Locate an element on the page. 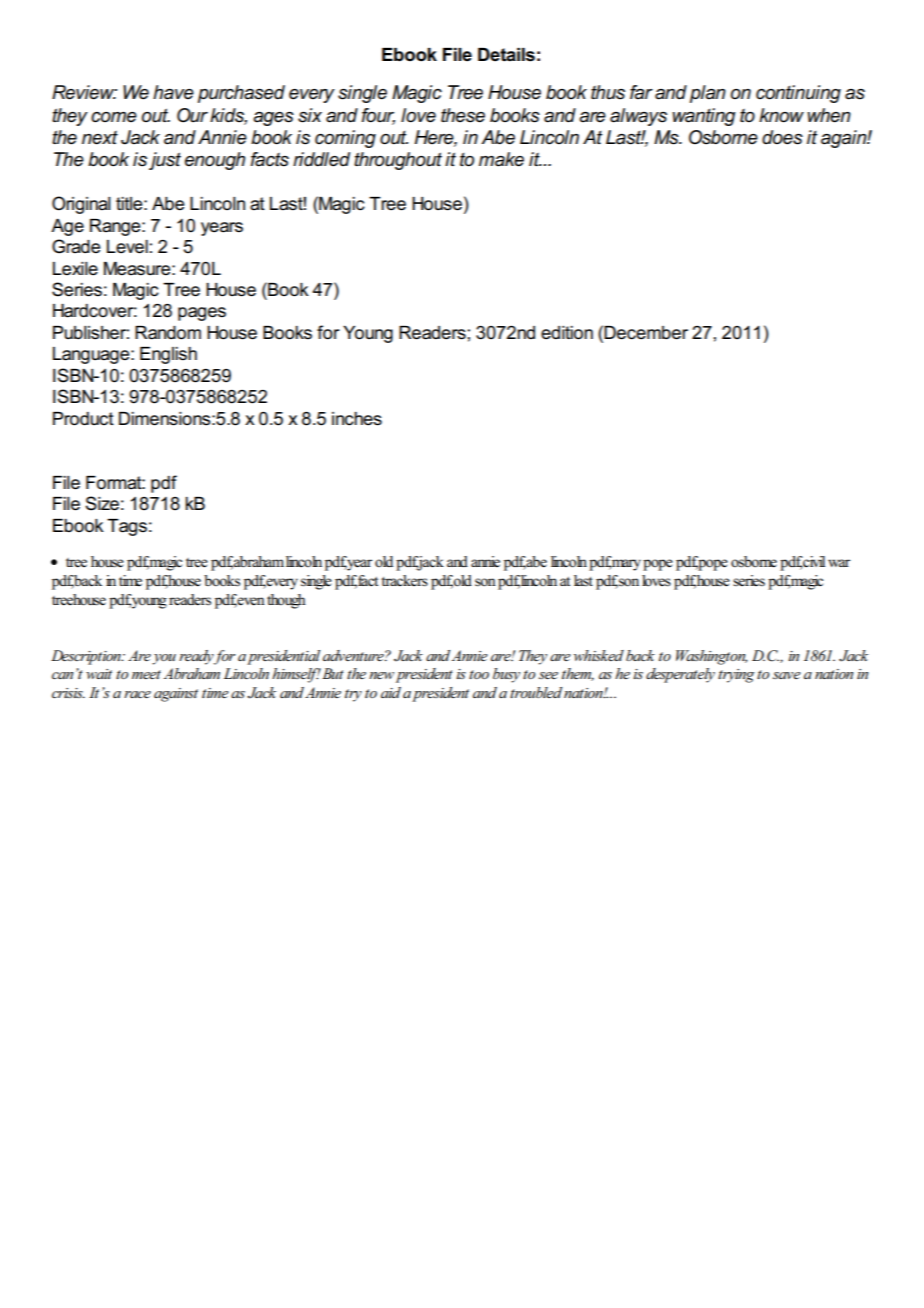 The width and height of the image is (924, 1308). have is located at coordinates (173, 92).
